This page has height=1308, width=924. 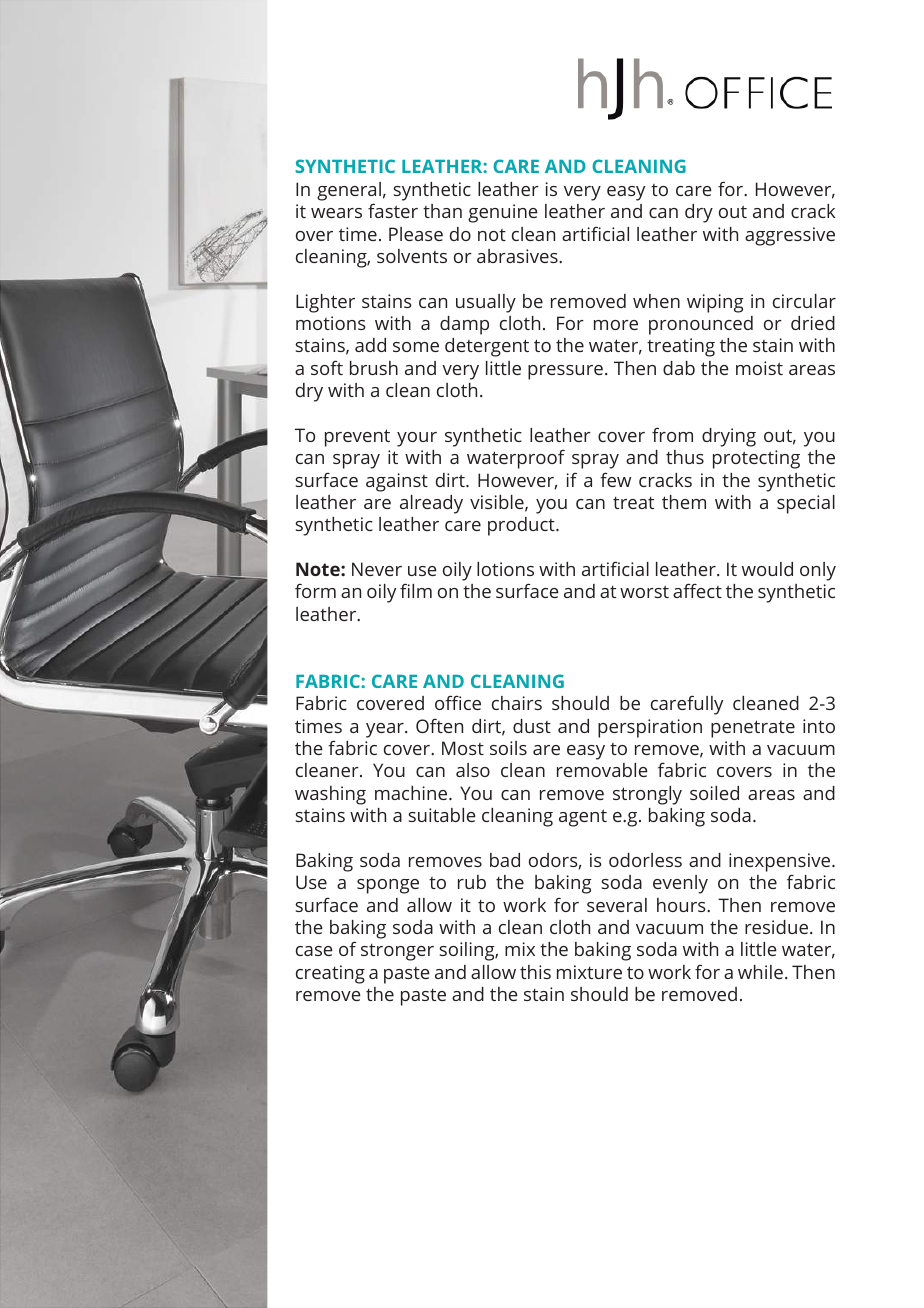 What do you see at coordinates (377, 569) in the page?
I see `Never` at bounding box center [377, 569].
